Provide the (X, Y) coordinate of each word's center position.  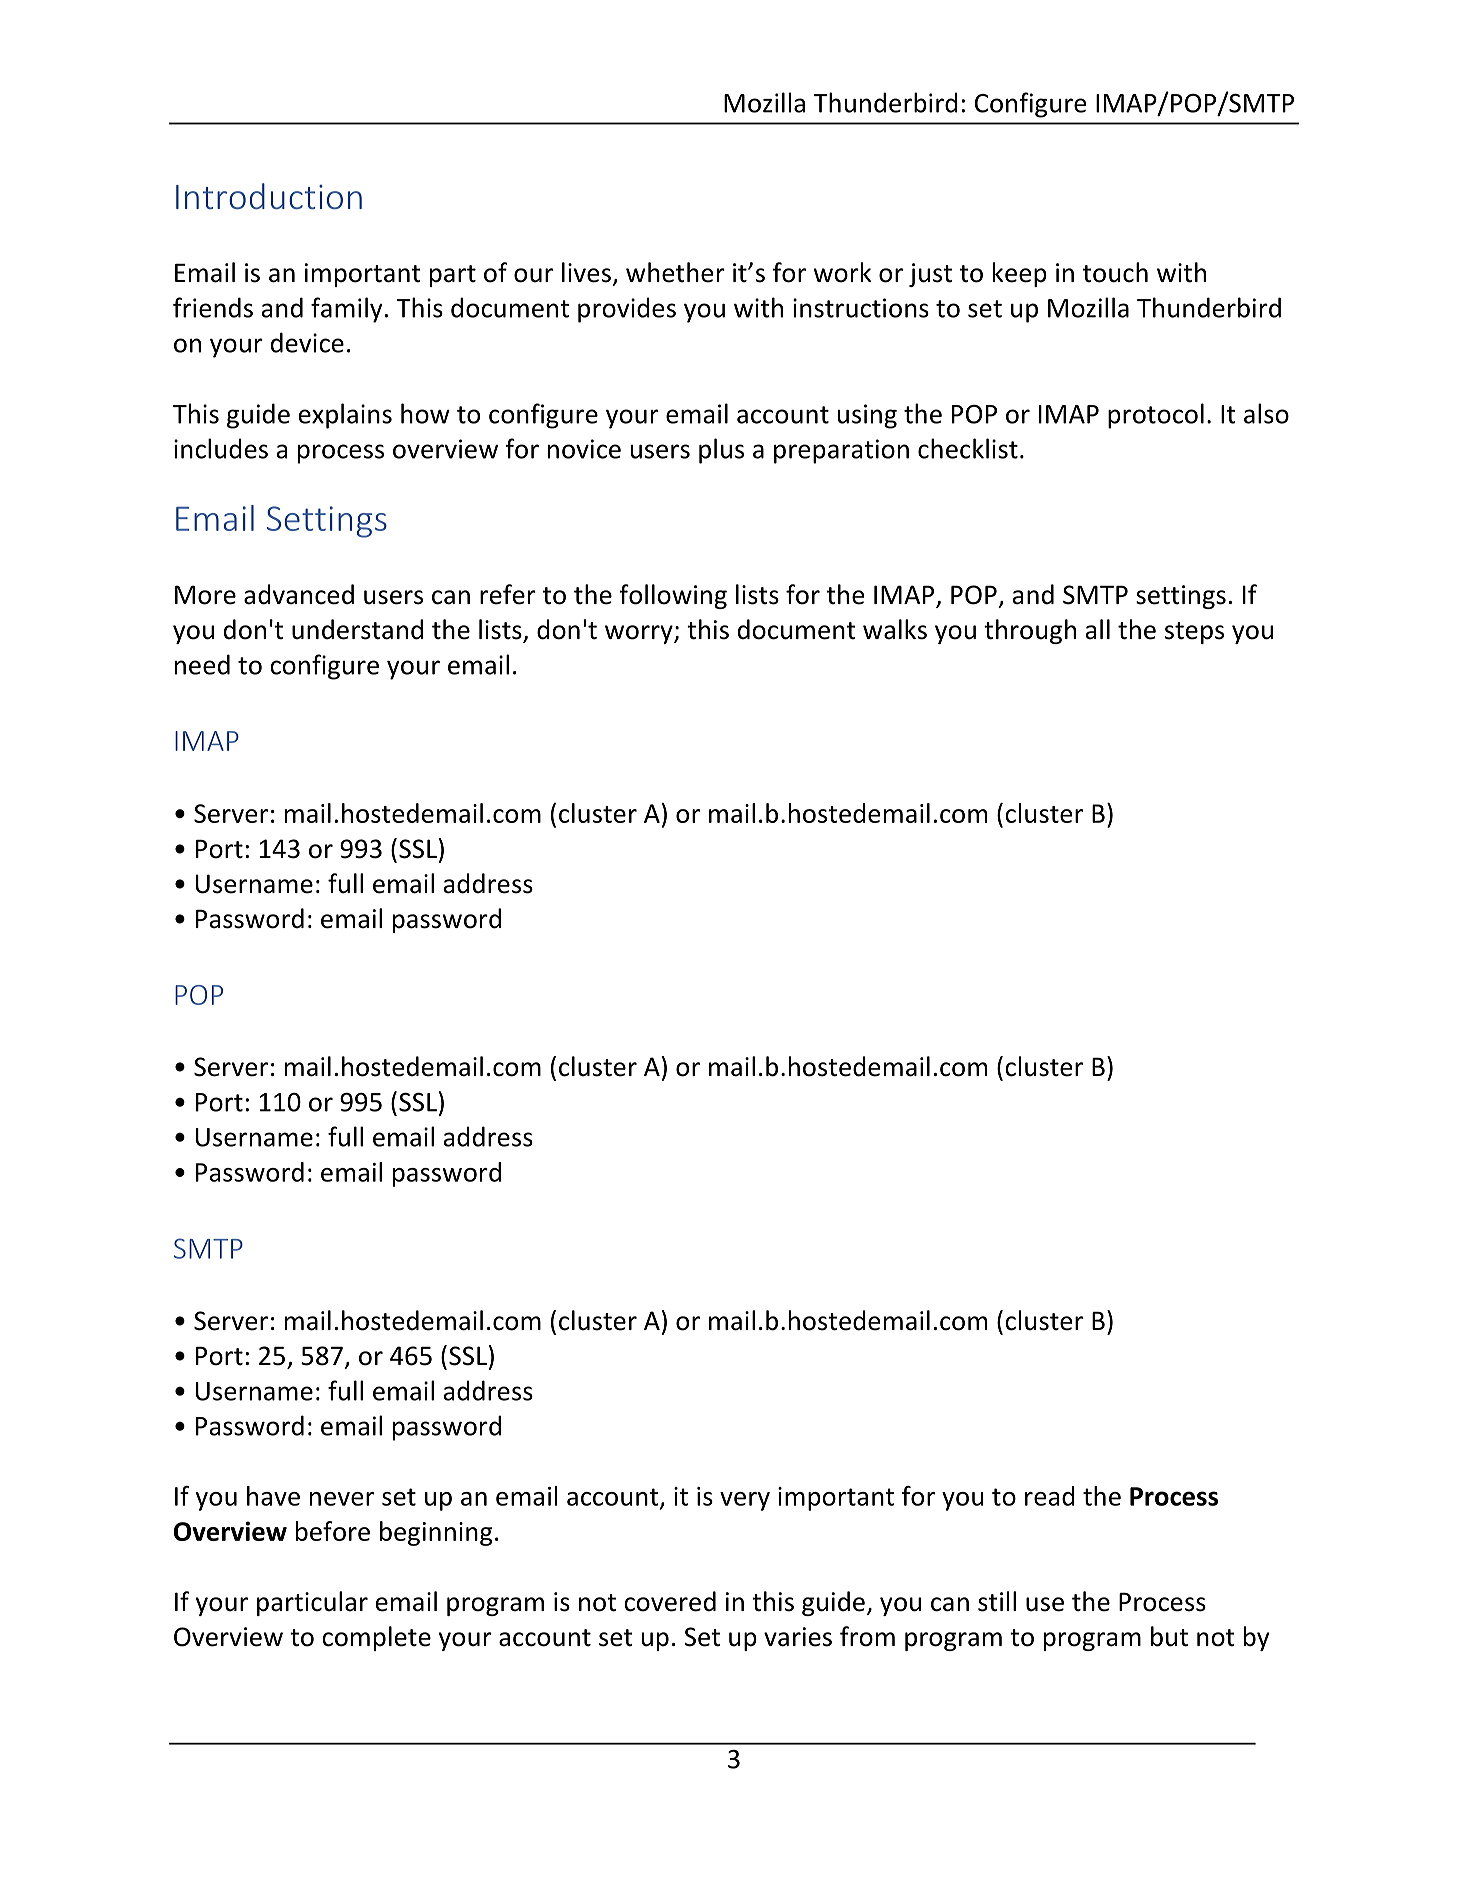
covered (670, 1601)
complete (376, 1638)
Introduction (269, 196)
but (1169, 1636)
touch (1115, 272)
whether (675, 272)
